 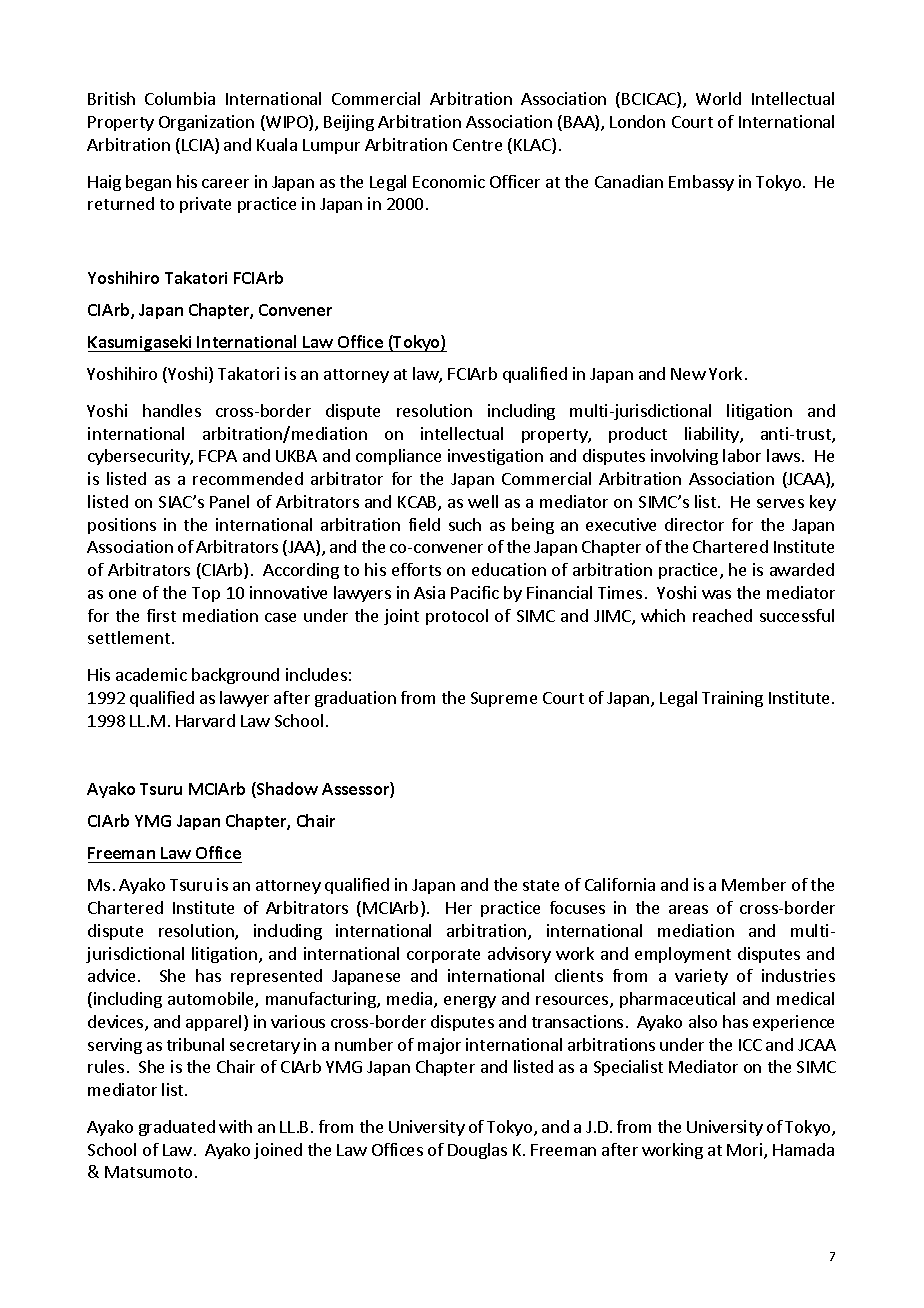 I want to click on Douglas, so click(x=477, y=1151).
